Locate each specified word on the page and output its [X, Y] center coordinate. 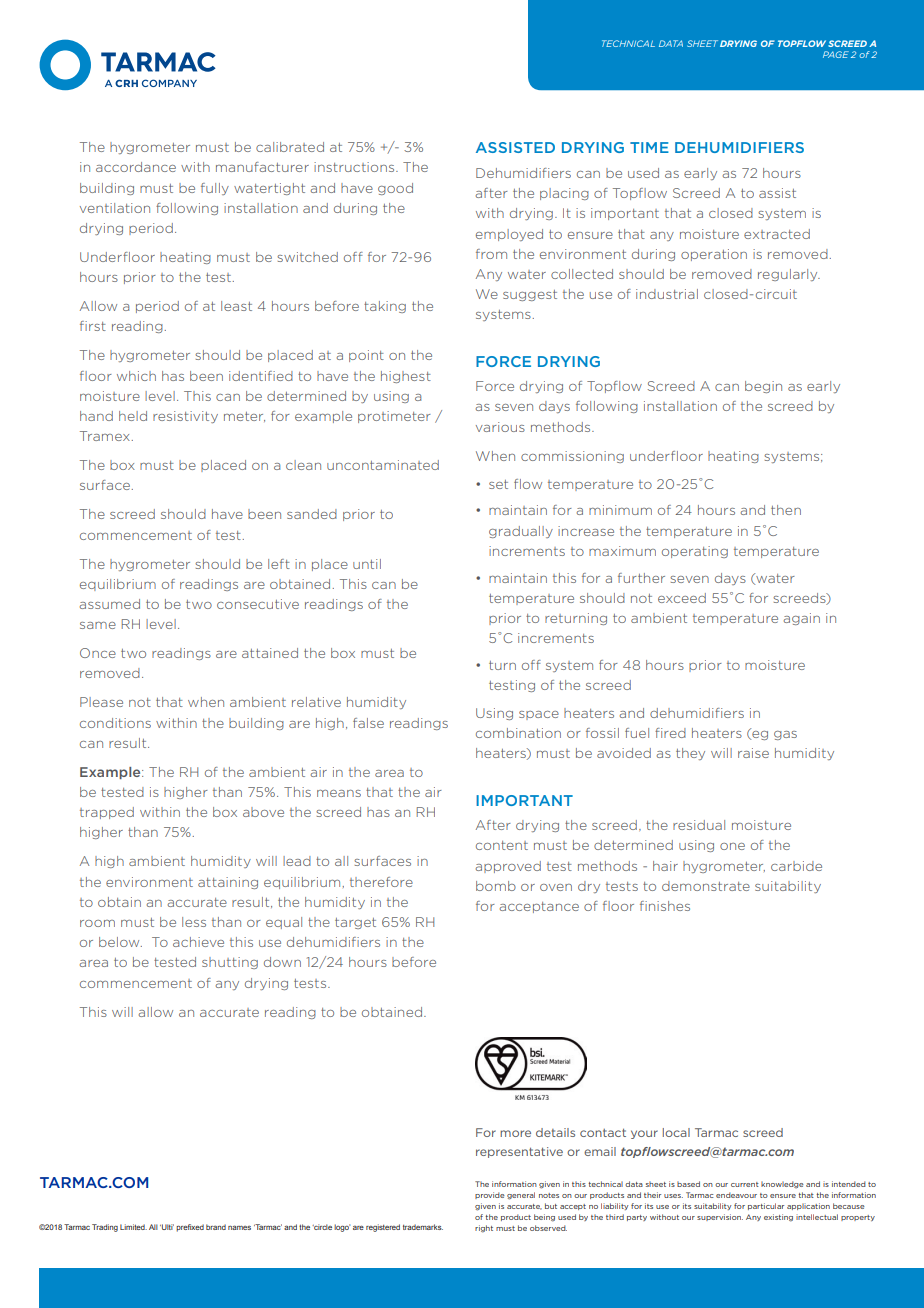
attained [270, 653]
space [539, 715]
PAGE [836, 54]
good [395, 189]
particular [766, 1206]
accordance [136, 167]
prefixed [190, 1228]
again [802, 619]
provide [490, 1195]
